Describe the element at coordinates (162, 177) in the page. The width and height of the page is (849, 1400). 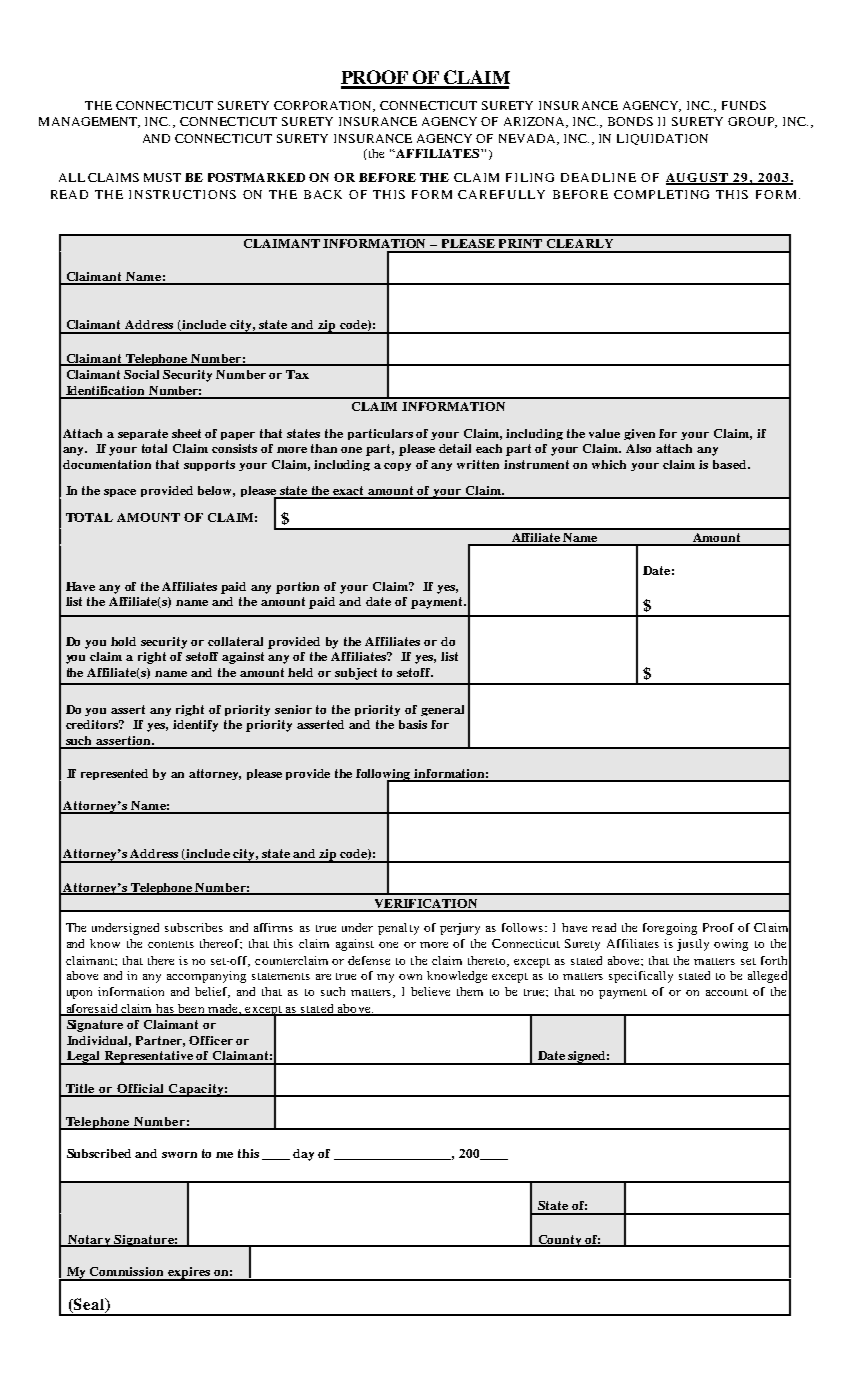
I see `MUST` at that location.
